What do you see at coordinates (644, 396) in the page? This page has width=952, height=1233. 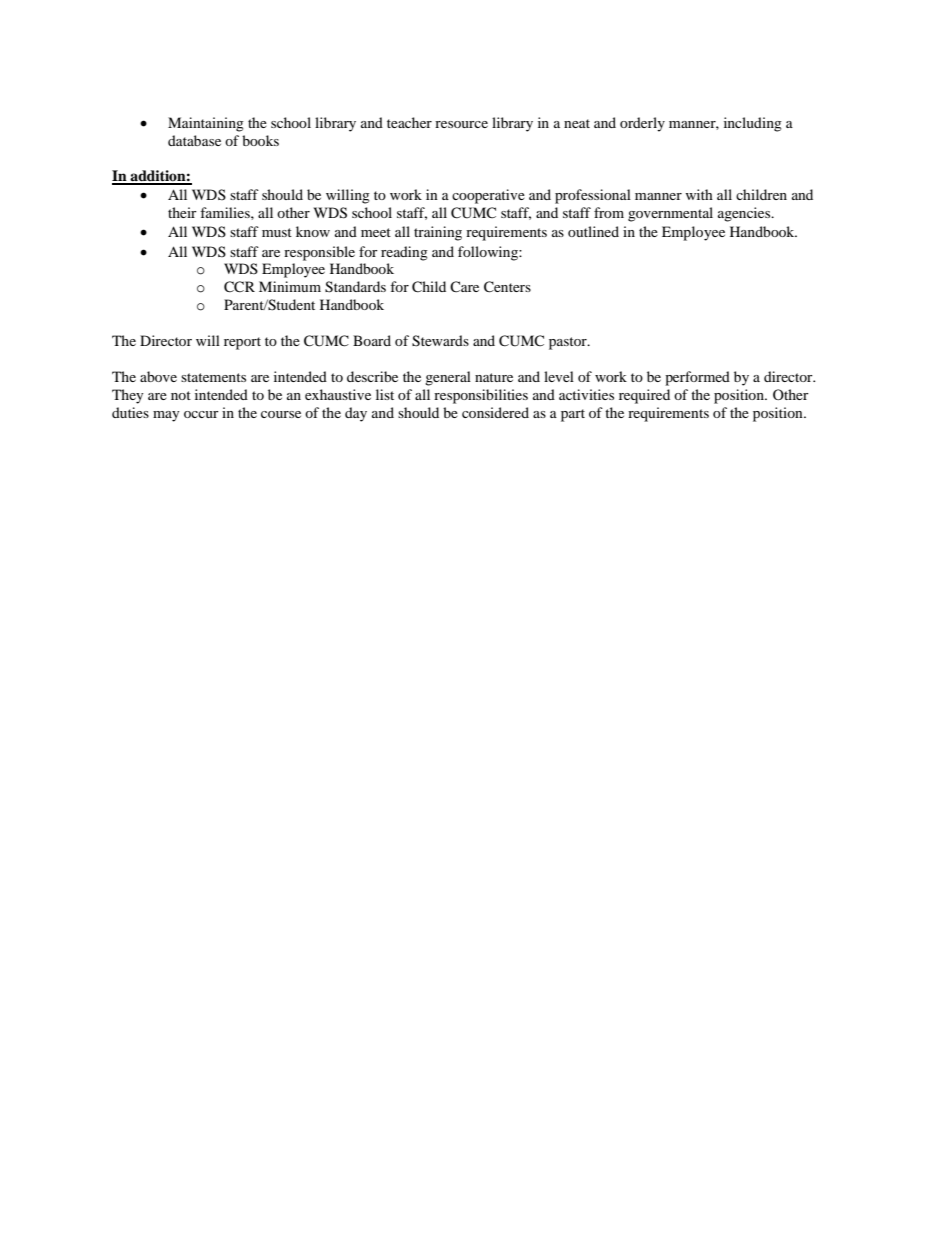 I see `required` at bounding box center [644, 396].
